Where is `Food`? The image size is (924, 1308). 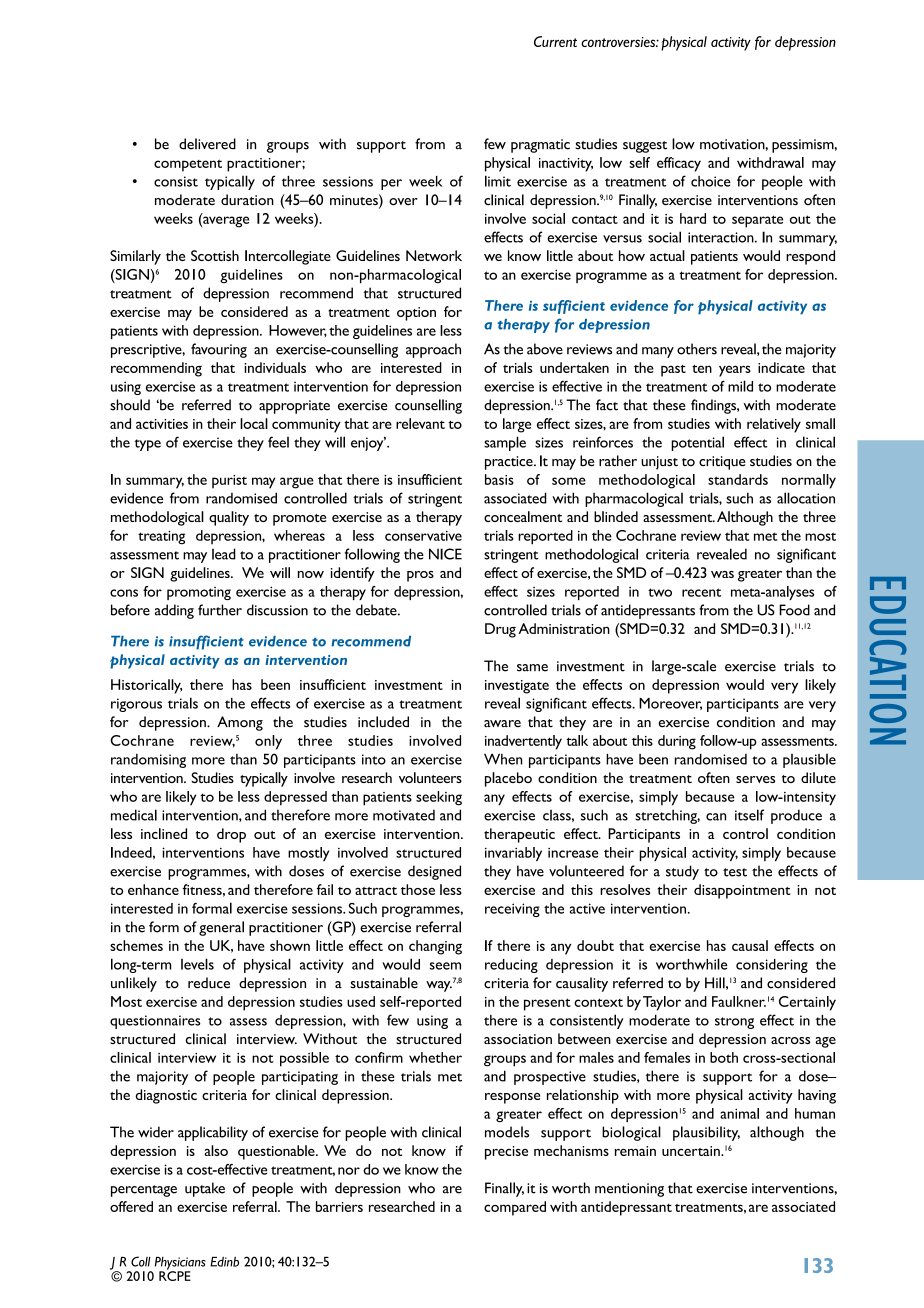 Food is located at coordinates (794, 610).
